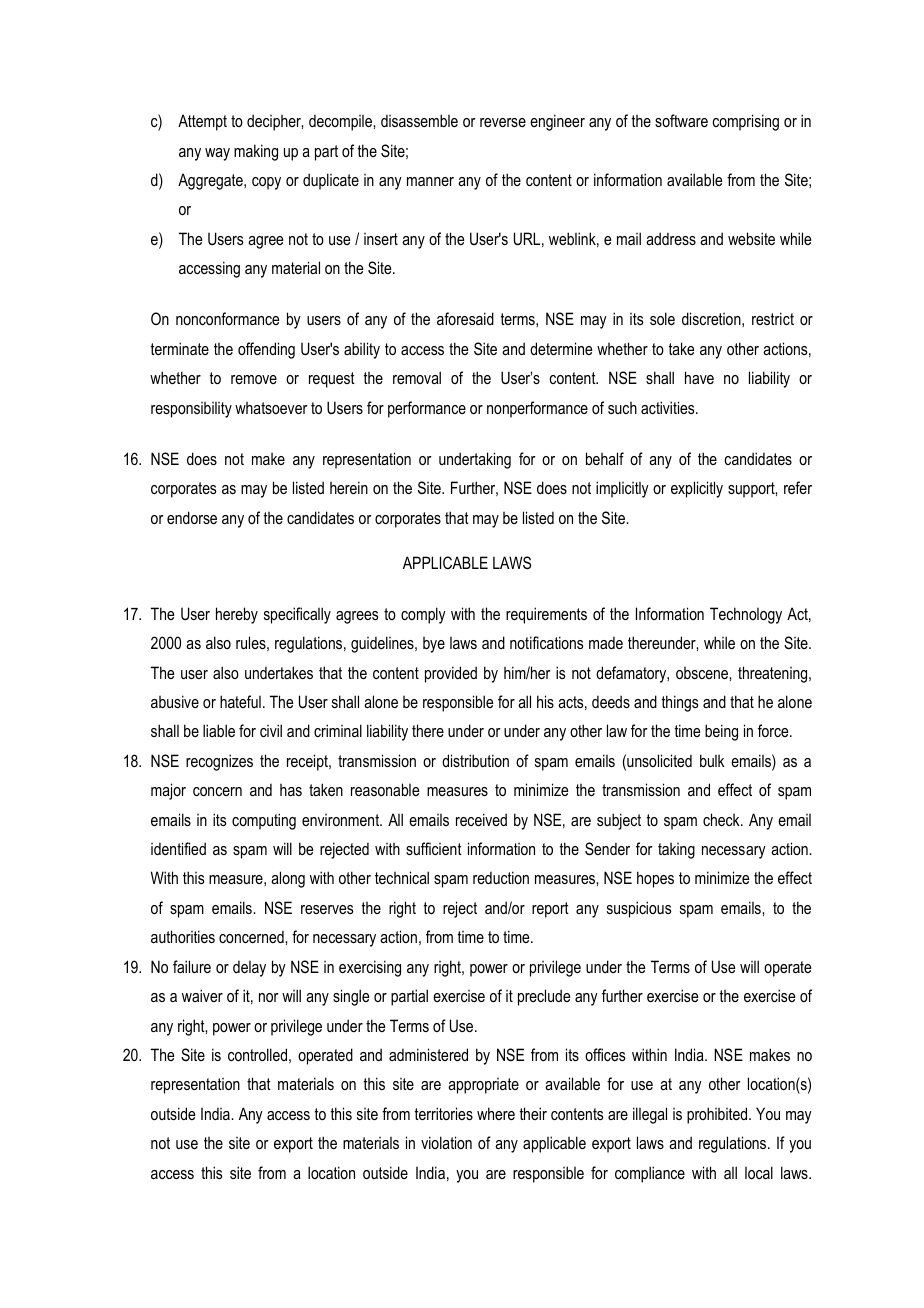  I want to click on violation, so click(446, 1142).
